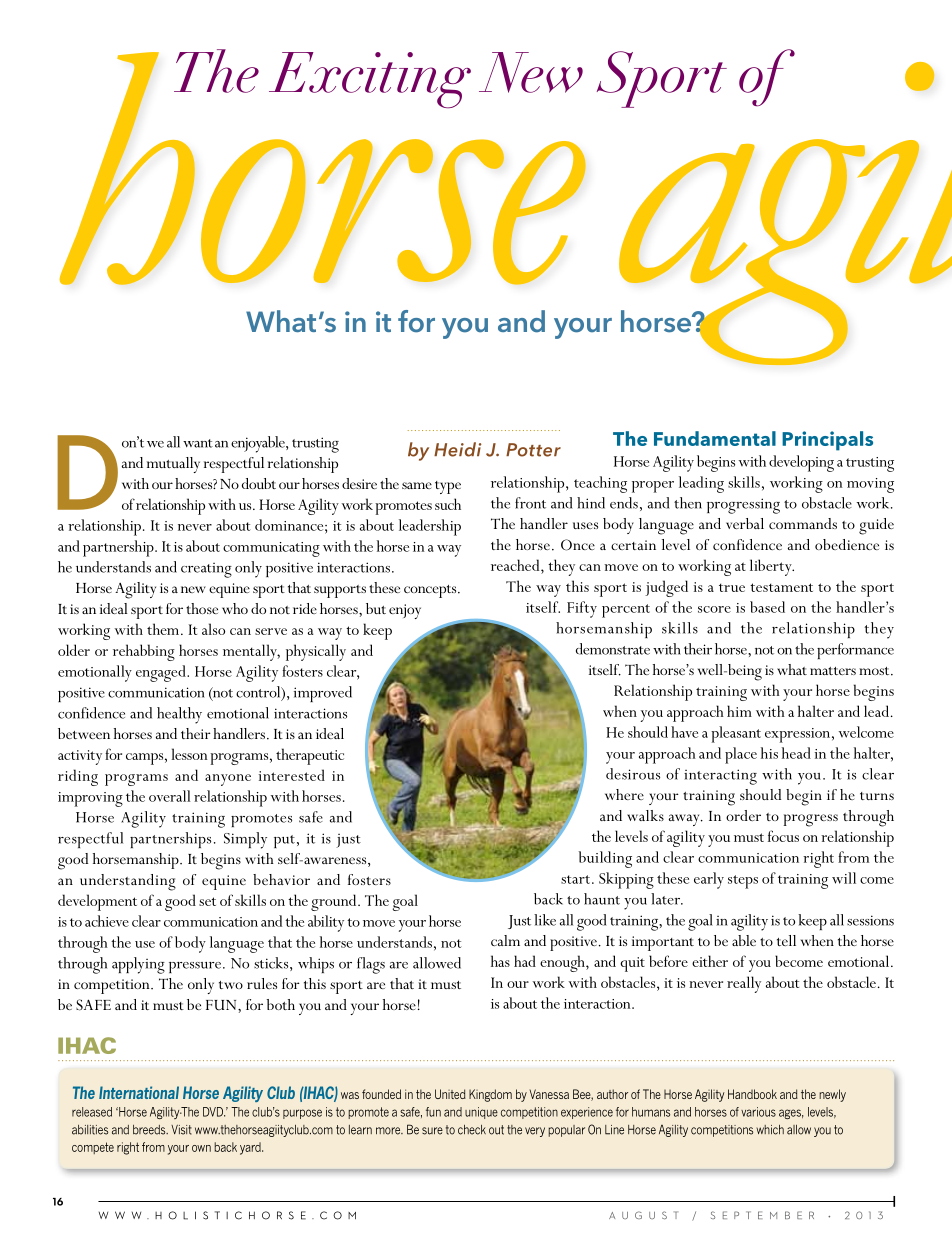  What do you see at coordinates (715, 438) in the document?
I see `Fundamental` at bounding box center [715, 438].
